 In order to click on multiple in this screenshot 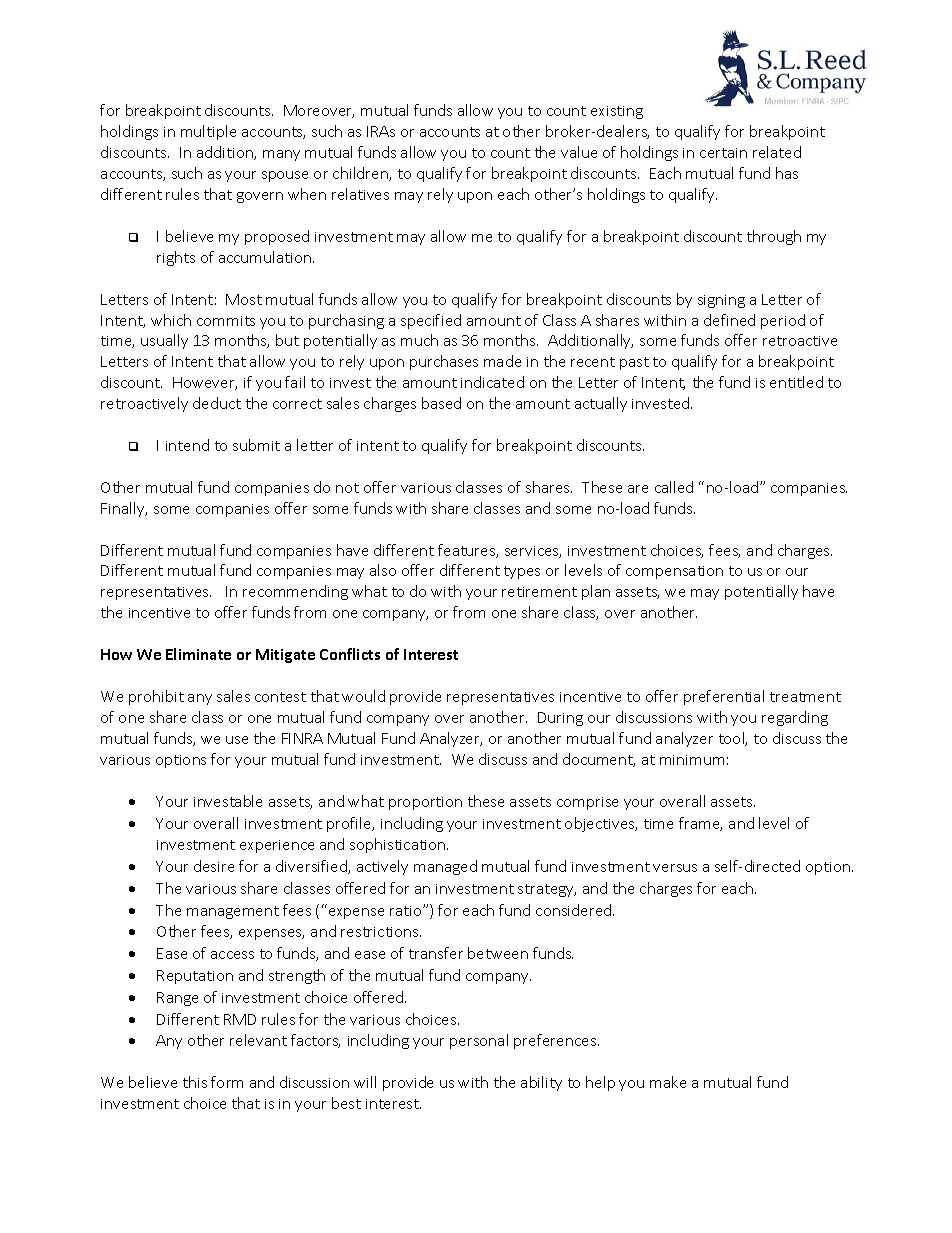, I will do `click(208, 132)`.
